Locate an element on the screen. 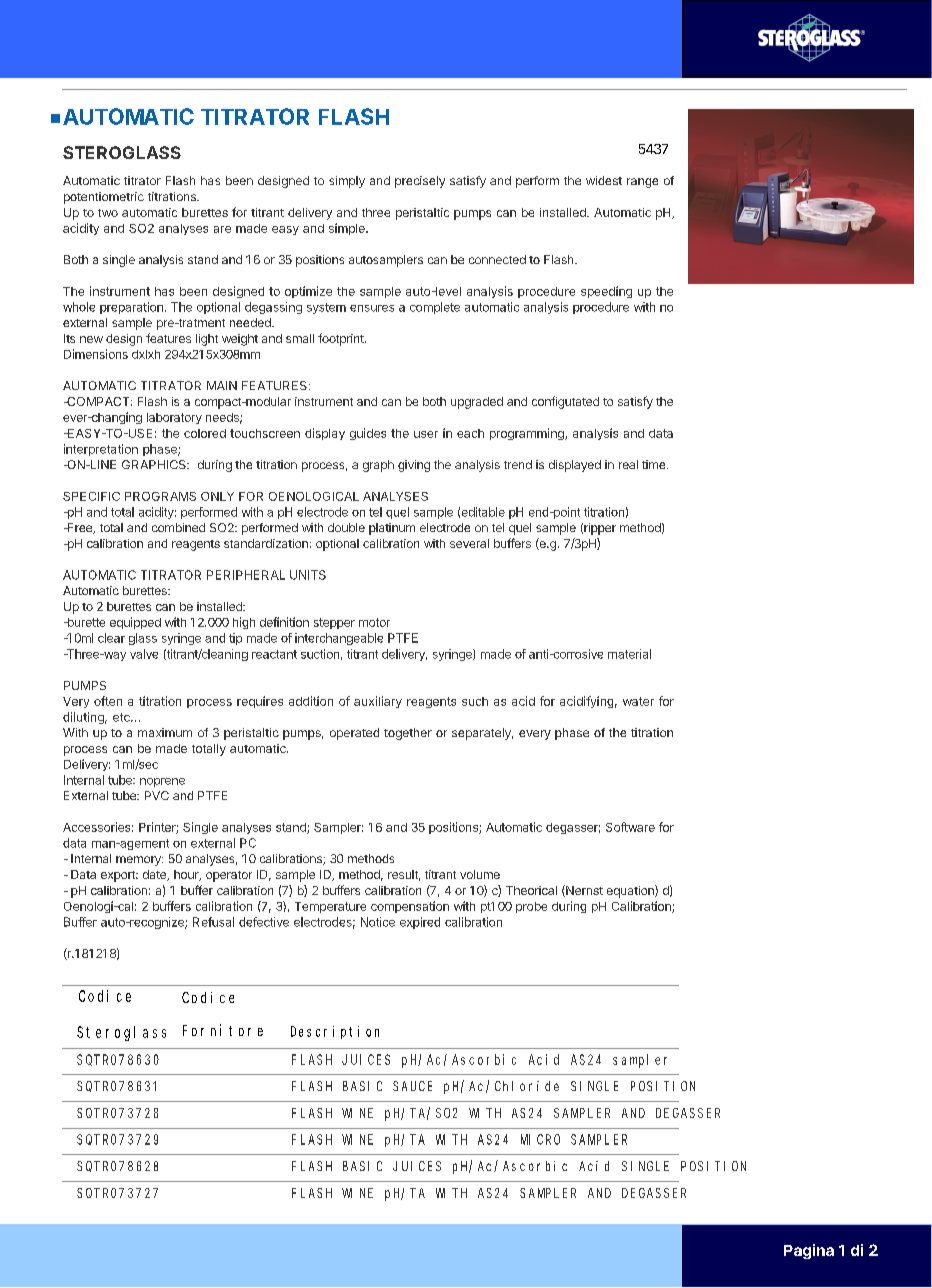 This screenshot has height=1288, width=932. platinum is located at coordinates (392, 529).
